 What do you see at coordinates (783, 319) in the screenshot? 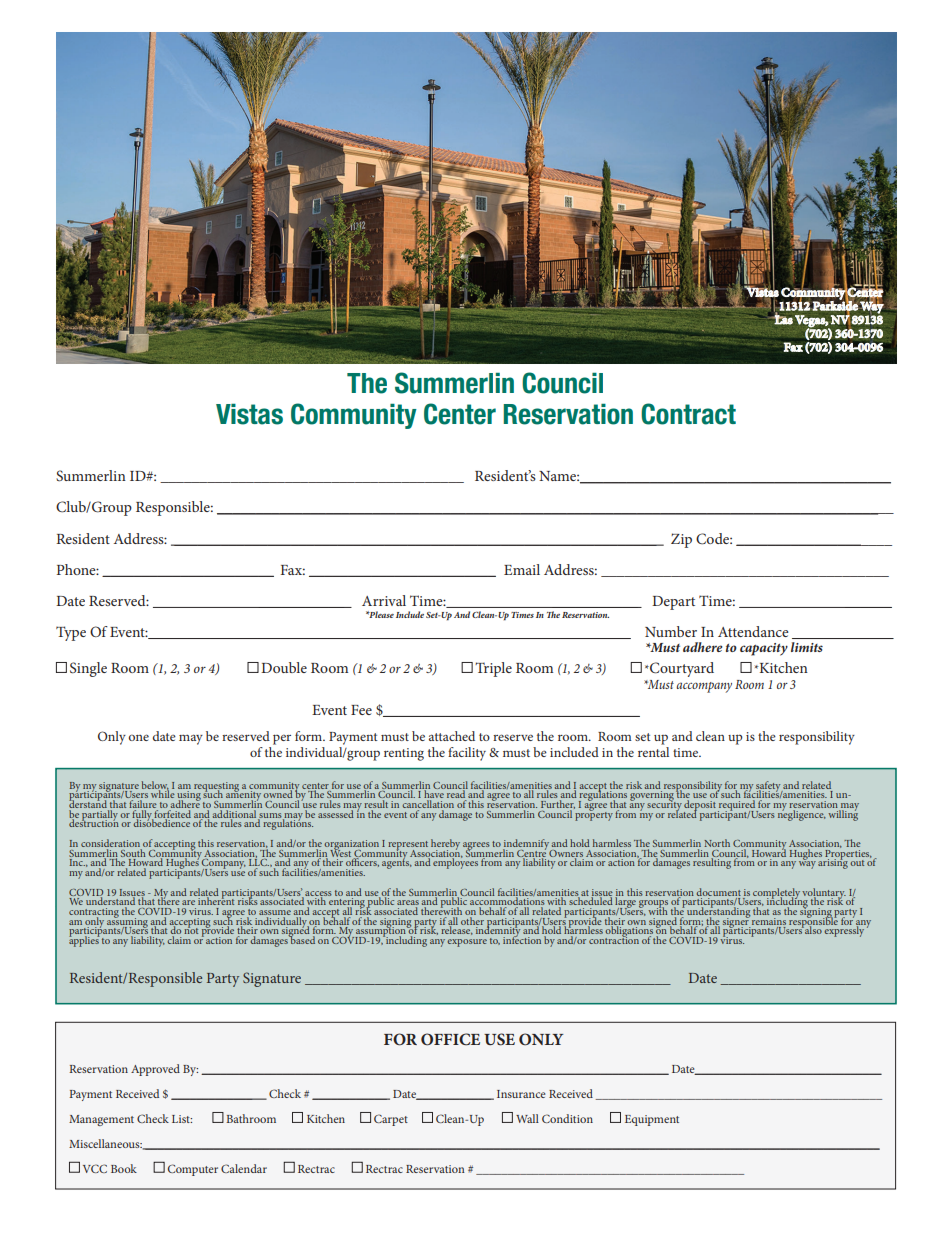
I see `Las` at bounding box center [783, 319].
